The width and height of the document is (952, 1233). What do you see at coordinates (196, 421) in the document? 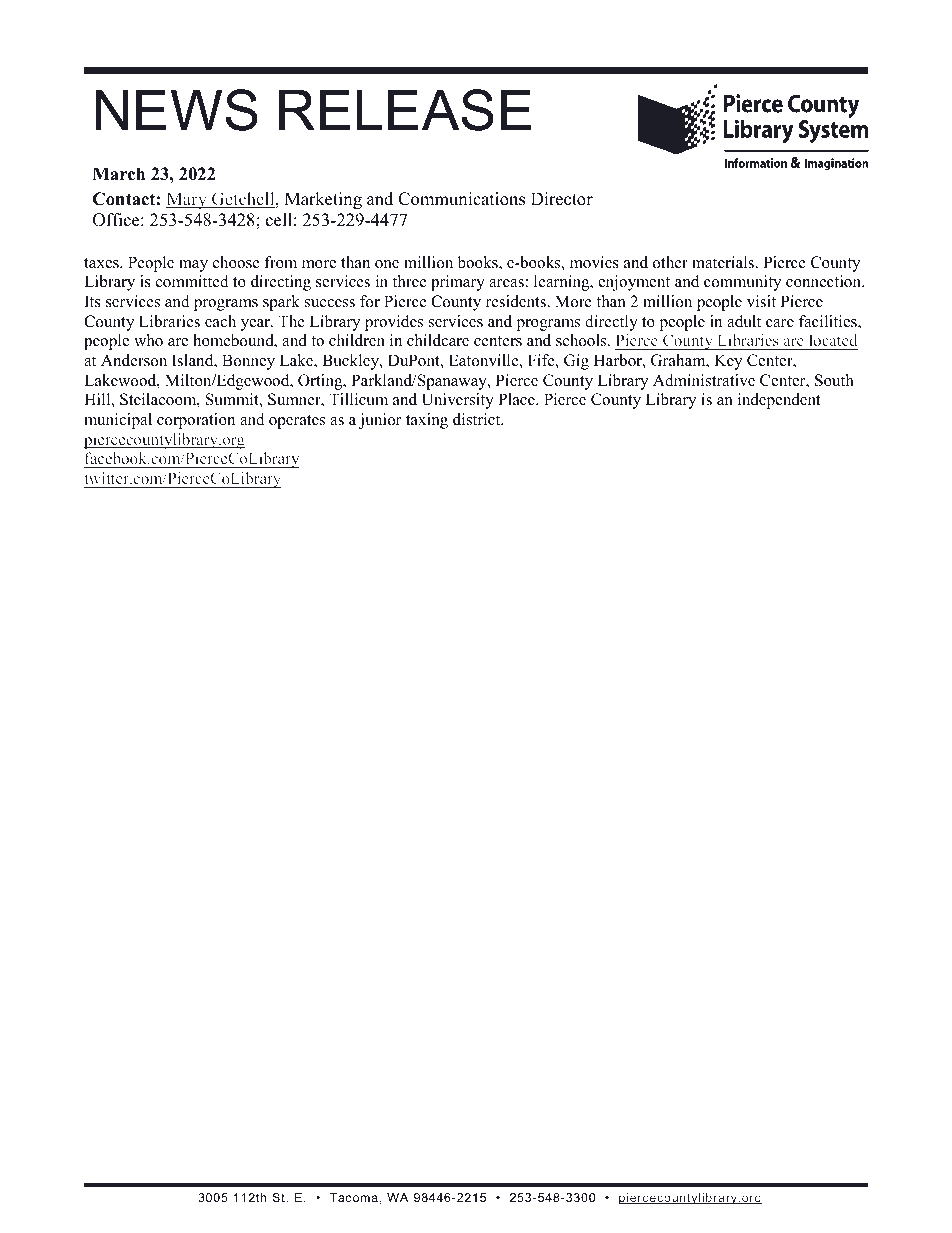
I see `corporation` at bounding box center [196, 421].
